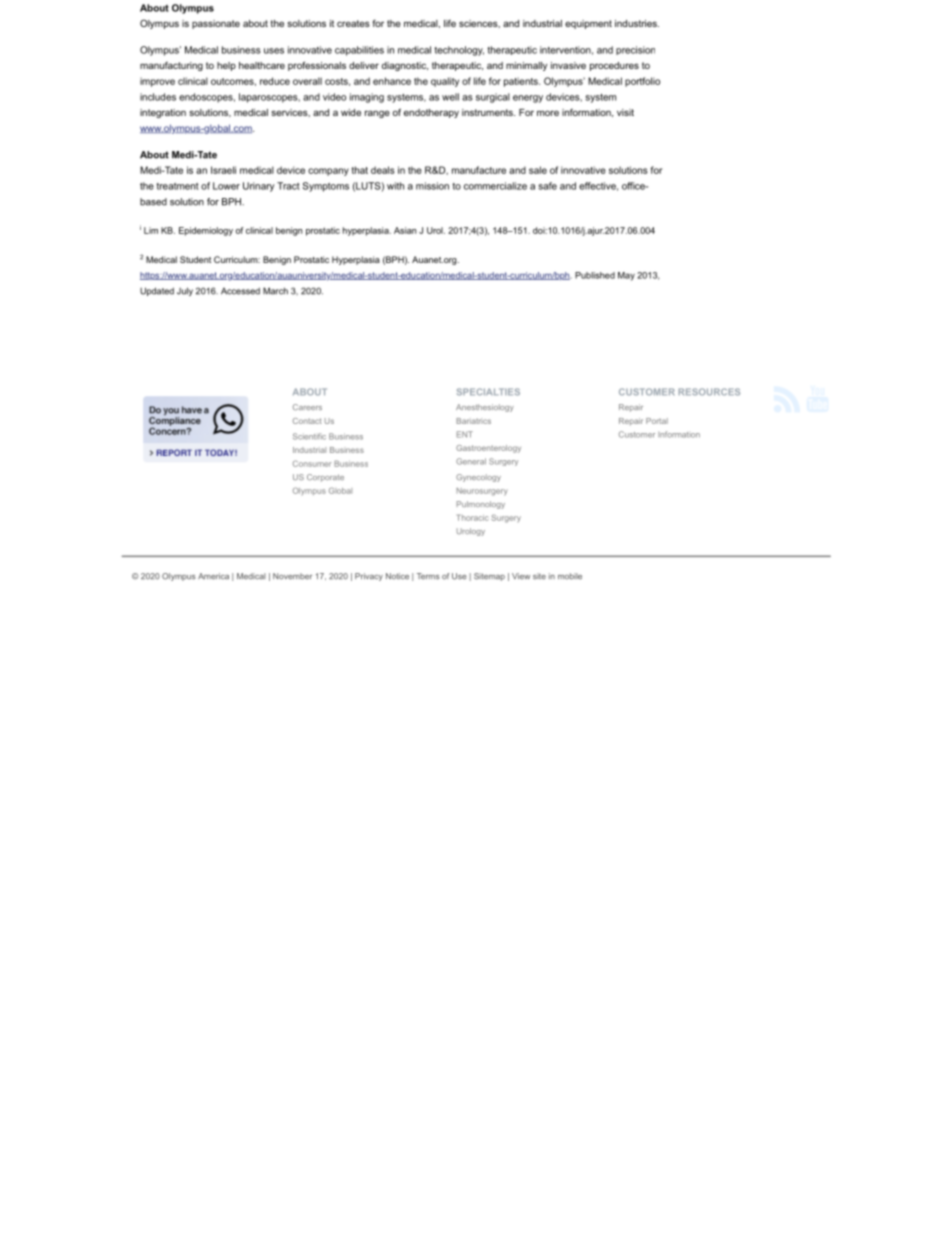  What do you see at coordinates (428, 576) in the image?
I see `Terms` at bounding box center [428, 576].
